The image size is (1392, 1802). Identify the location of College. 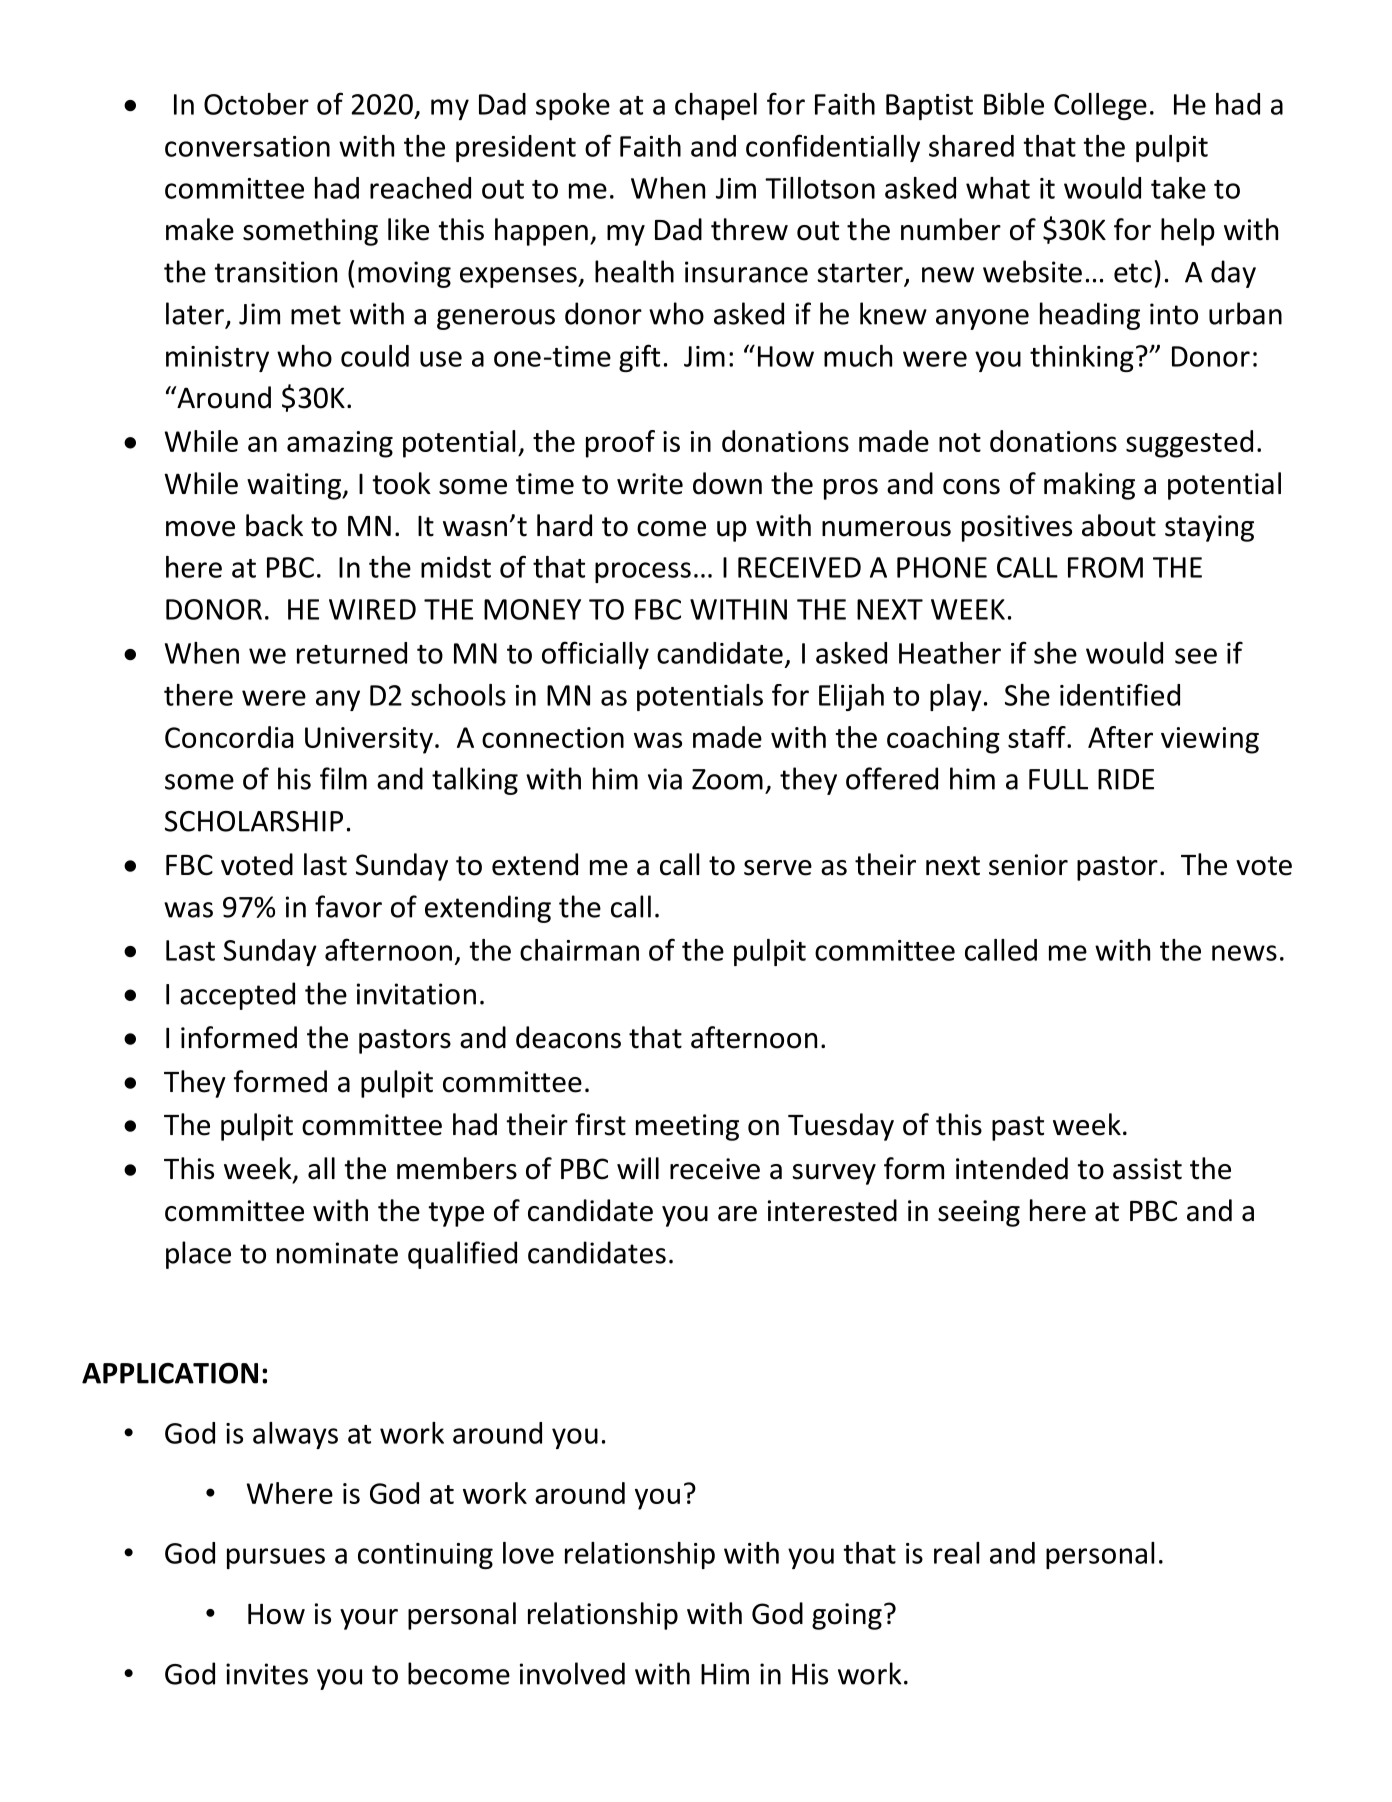
(1100, 106).
